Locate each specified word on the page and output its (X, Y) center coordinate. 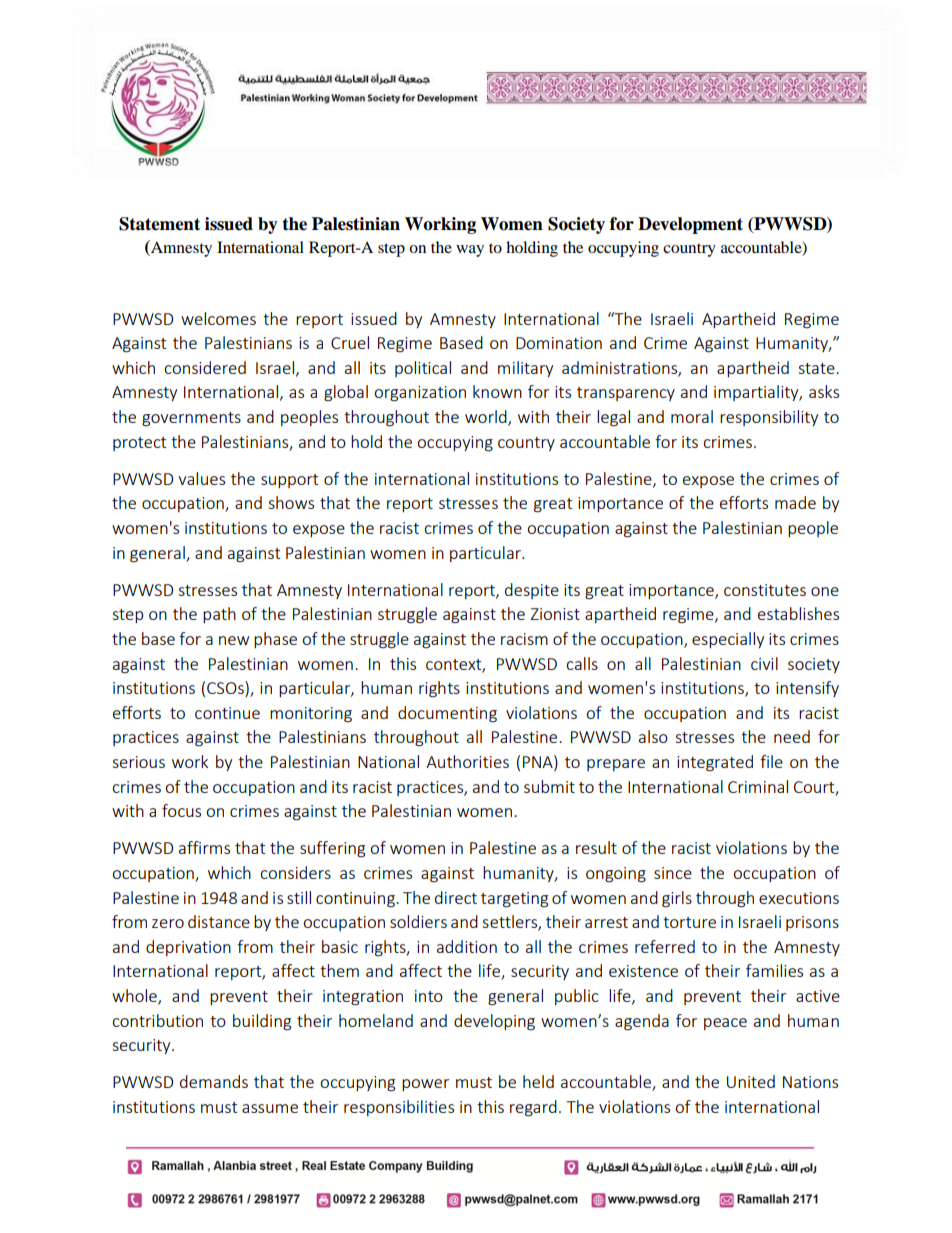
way (470, 251)
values (201, 478)
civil (764, 663)
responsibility (769, 418)
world (487, 418)
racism (524, 639)
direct (456, 897)
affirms (204, 847)
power (425, 1085)
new (234, 640)
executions (799, 898)
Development (690, 225)
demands (214, 1081)
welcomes (218, 318)
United (751, 1081)
